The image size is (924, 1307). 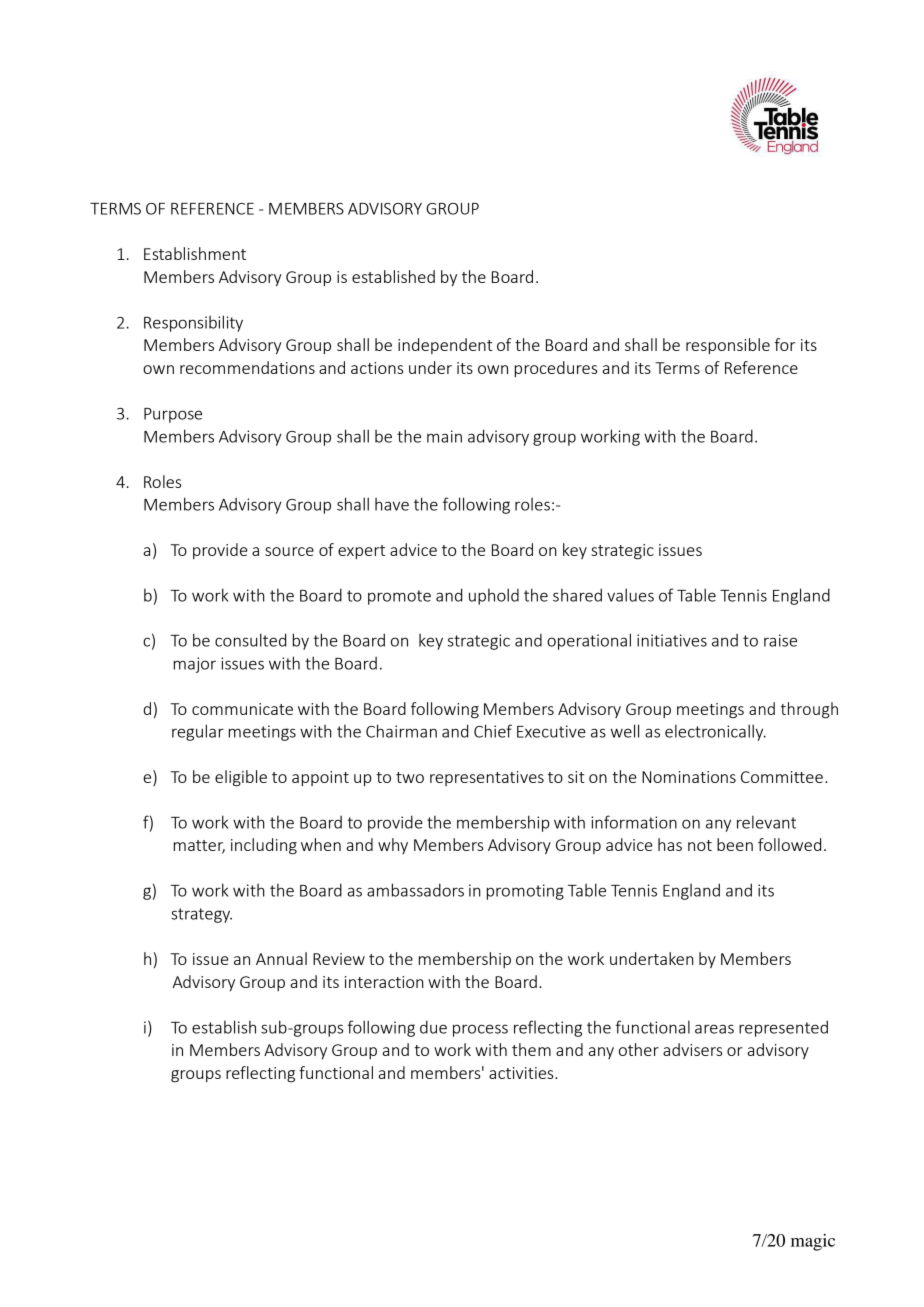 What do you see at coordinates (728, 346) in the screenshot?
I see `responsible` at bounding box center [728, 346].
